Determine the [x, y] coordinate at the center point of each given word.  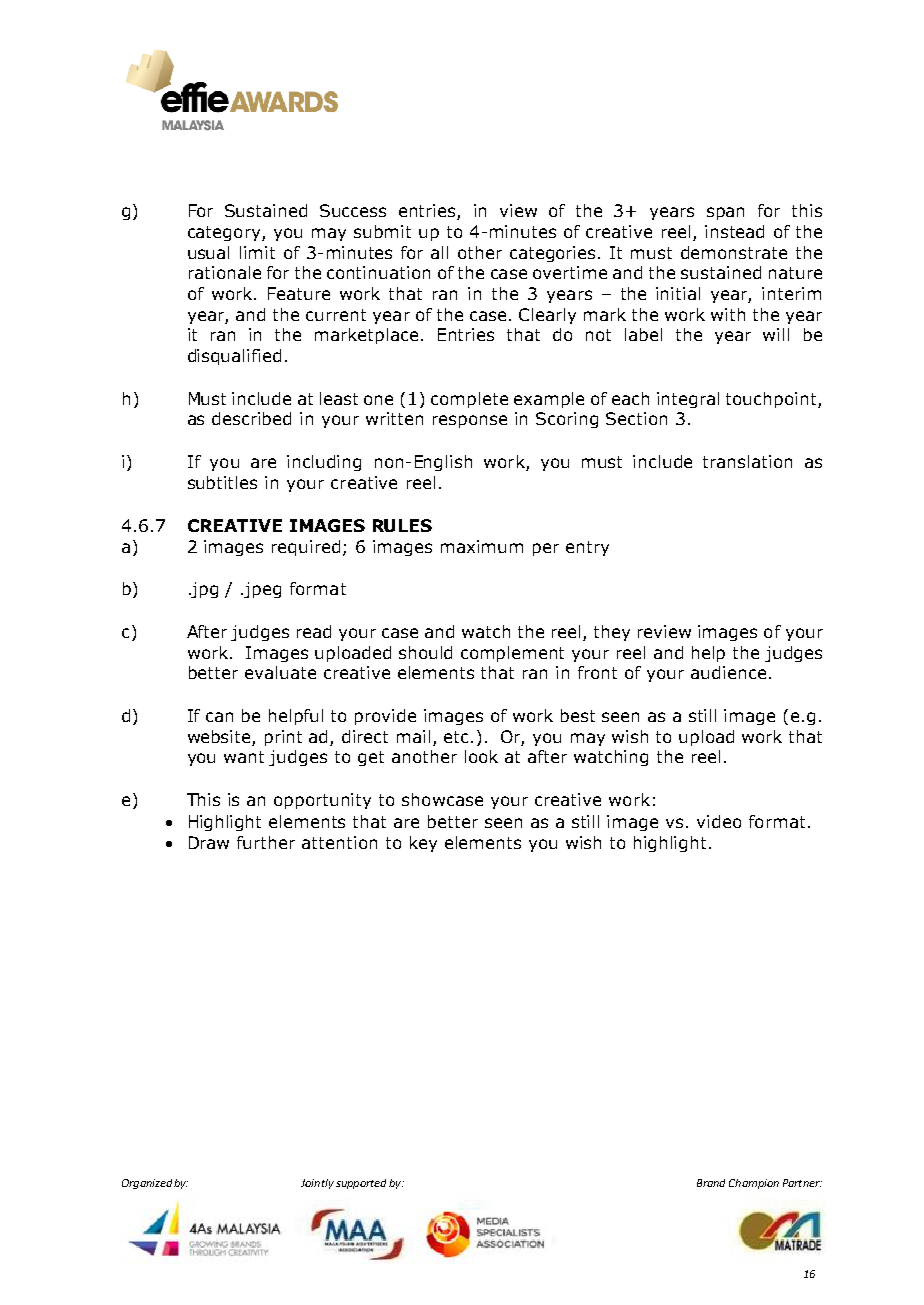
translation [747, 461]
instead [734, 231]
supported [361, 1184]
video [719, 821]
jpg [204, 590]
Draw [209, 842]
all [439, 252]
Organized [147, 1184]
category [225, 233]
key [423, 844]
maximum [482, 546]
